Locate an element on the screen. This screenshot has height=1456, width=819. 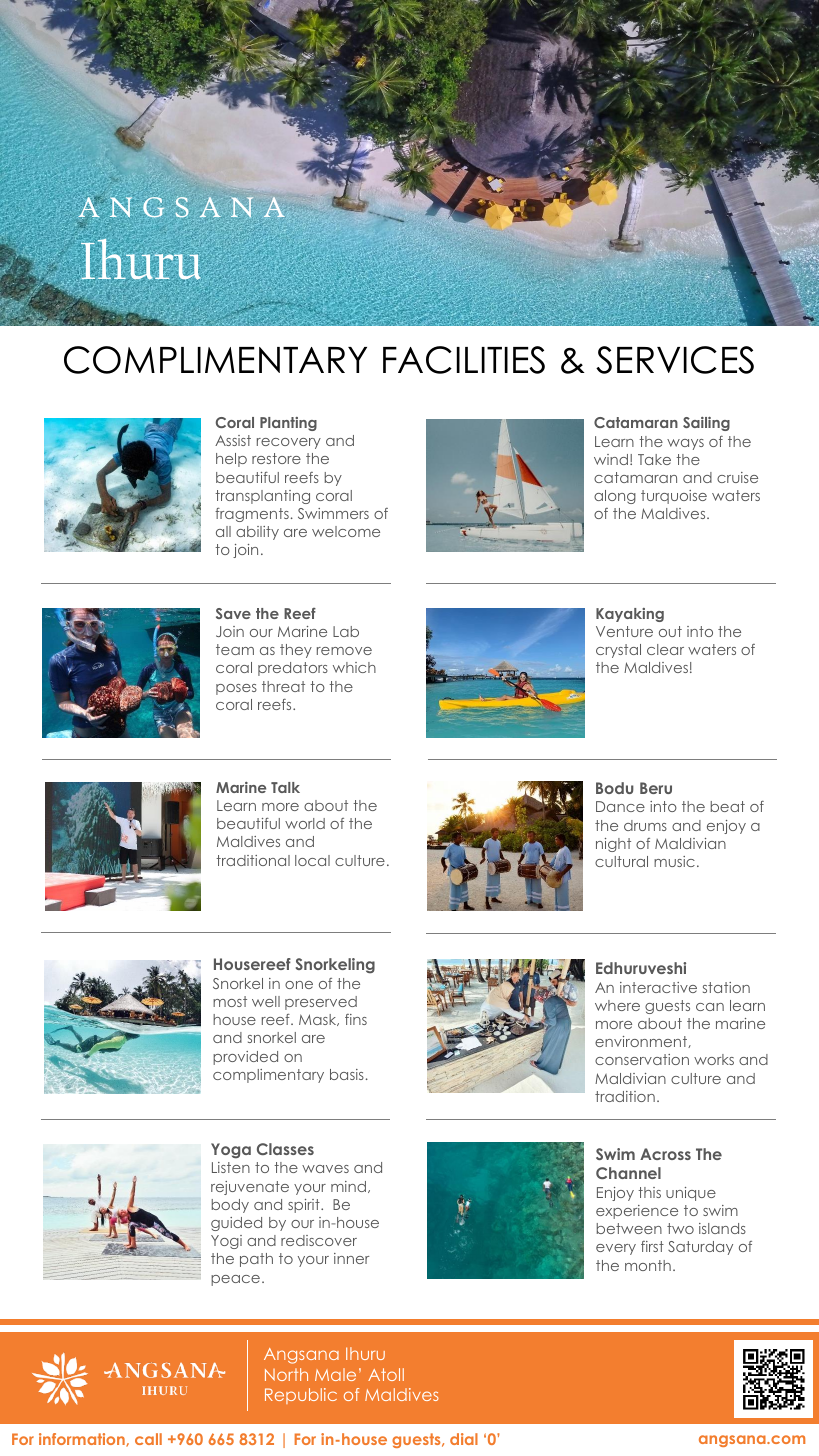
FACILITIES is located at coordinates (464, 360).
